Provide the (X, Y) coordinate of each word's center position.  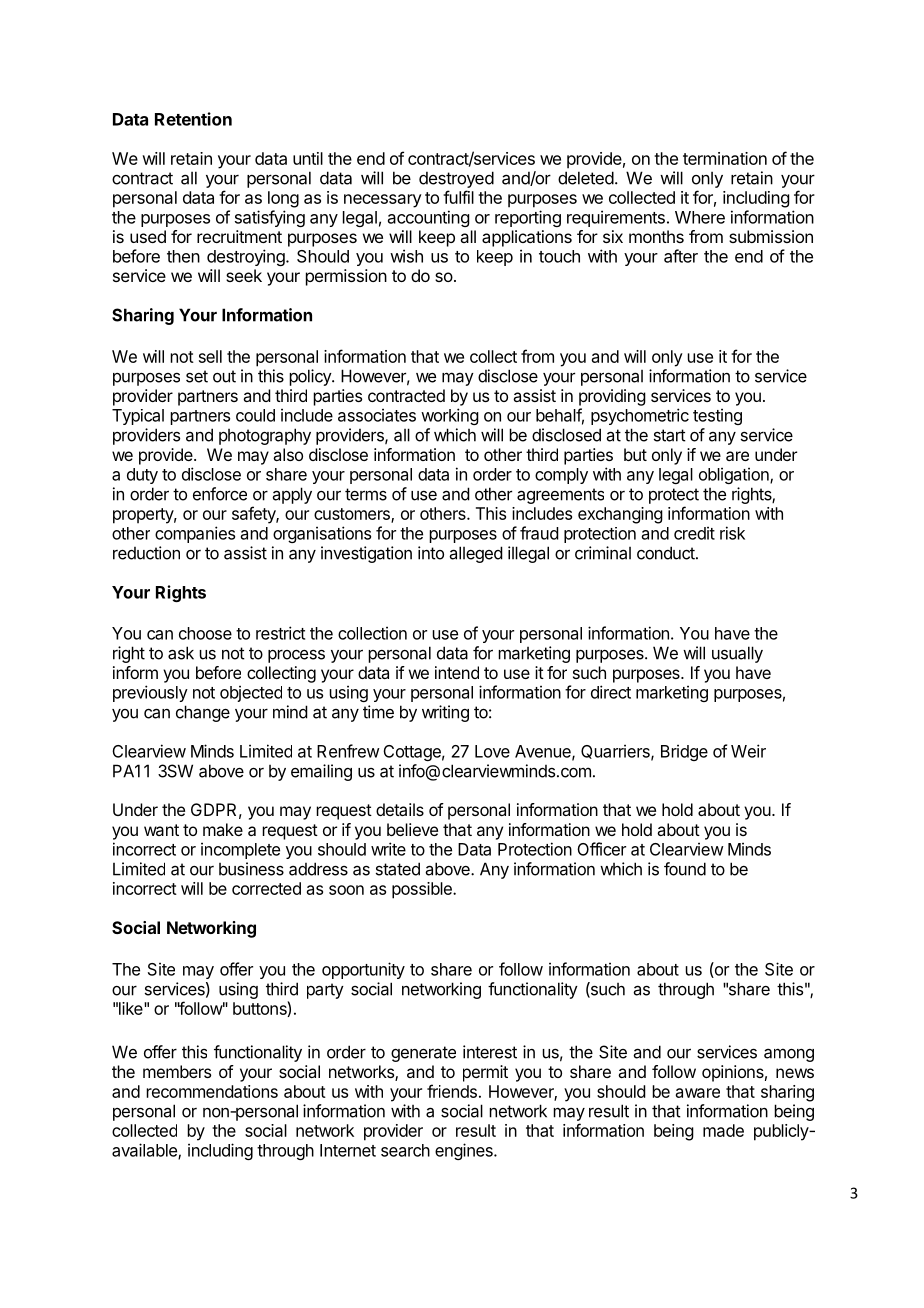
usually (737, 654)
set (197, 376)
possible (423, 890)
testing (717, 416)
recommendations (212, 1091)
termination (725, 158)
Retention (193, 119)
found (685, 869)
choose (205, 633)
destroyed (456, 179)
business (251, 869)
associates (377, 415)
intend (457, 672)
